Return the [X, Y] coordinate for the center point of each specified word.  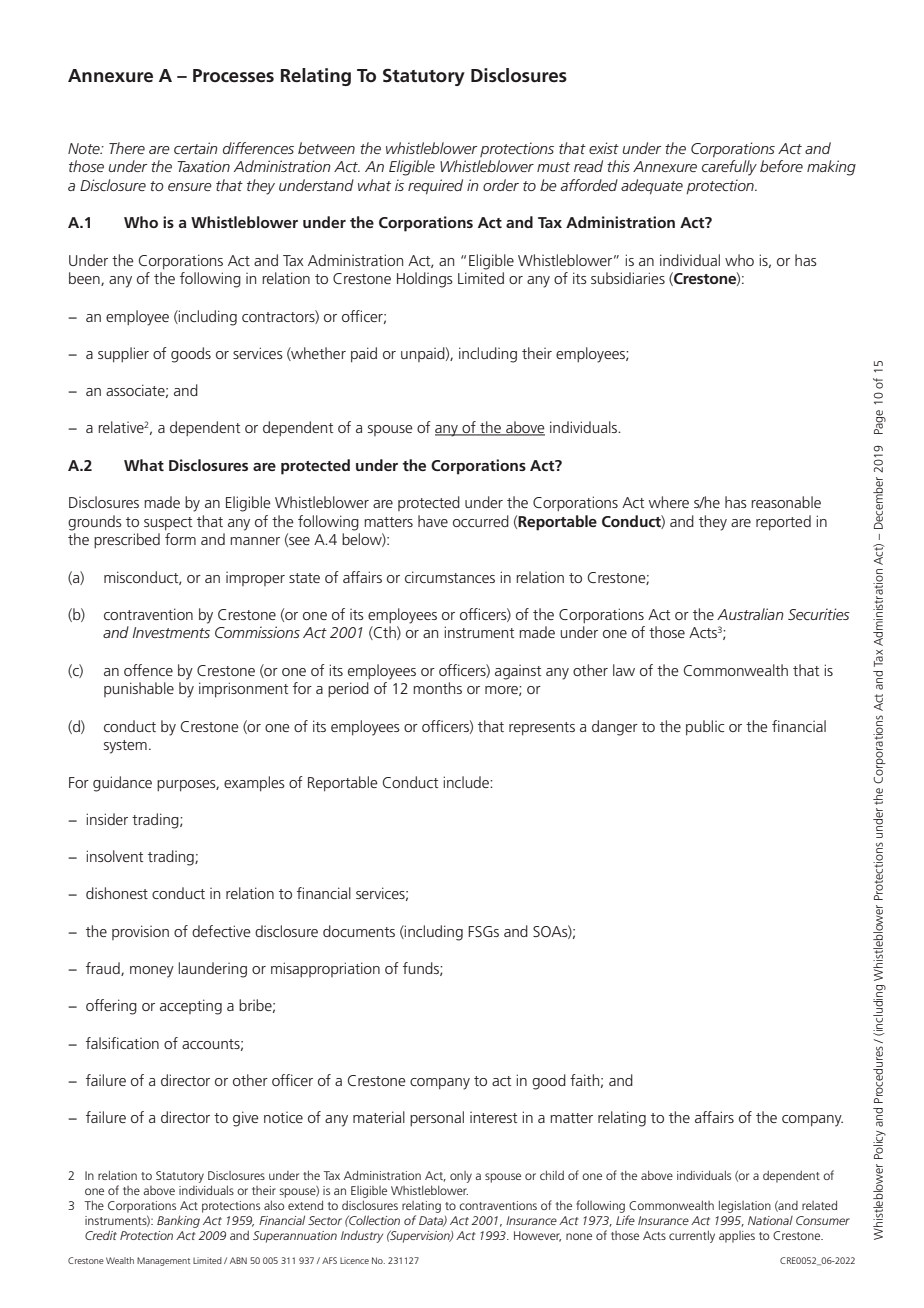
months [437, 688]
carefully [729, 168]
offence [148, 670]
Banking [178, 1222]
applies [737, 1237]
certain [196, 148]
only [461, 1177]
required [435, 187]
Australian [750, 614]
